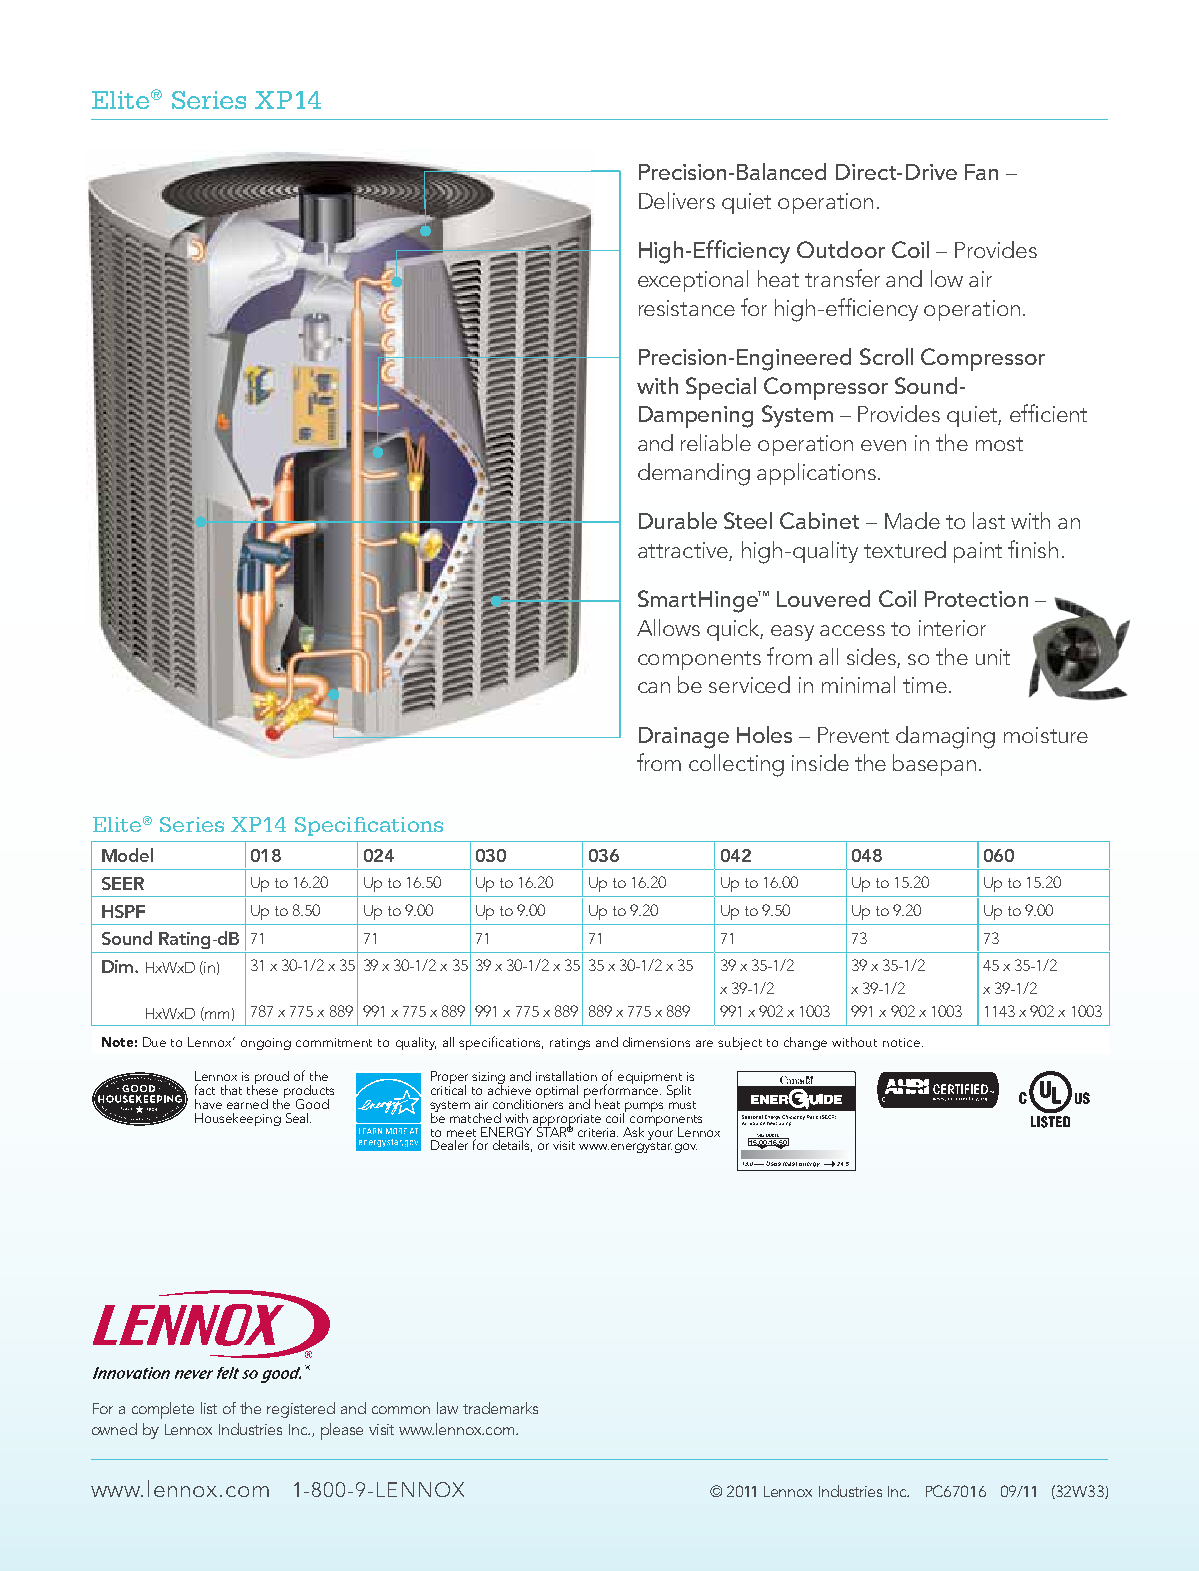  Describe the element at coordinates (693, 281) in the page. I see `exceptional` at that location.
